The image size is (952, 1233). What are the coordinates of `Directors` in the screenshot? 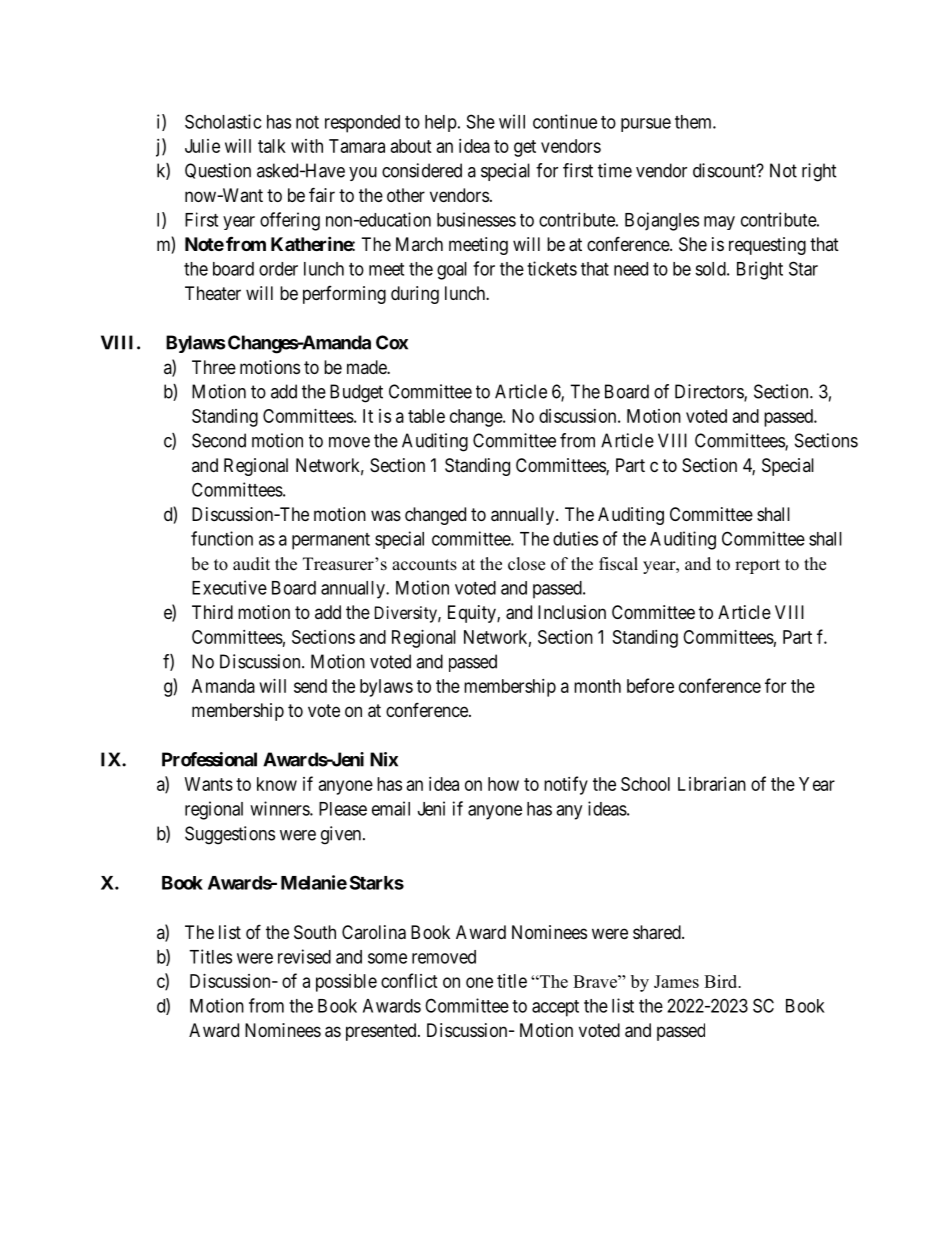 It's located at (710, 392).
